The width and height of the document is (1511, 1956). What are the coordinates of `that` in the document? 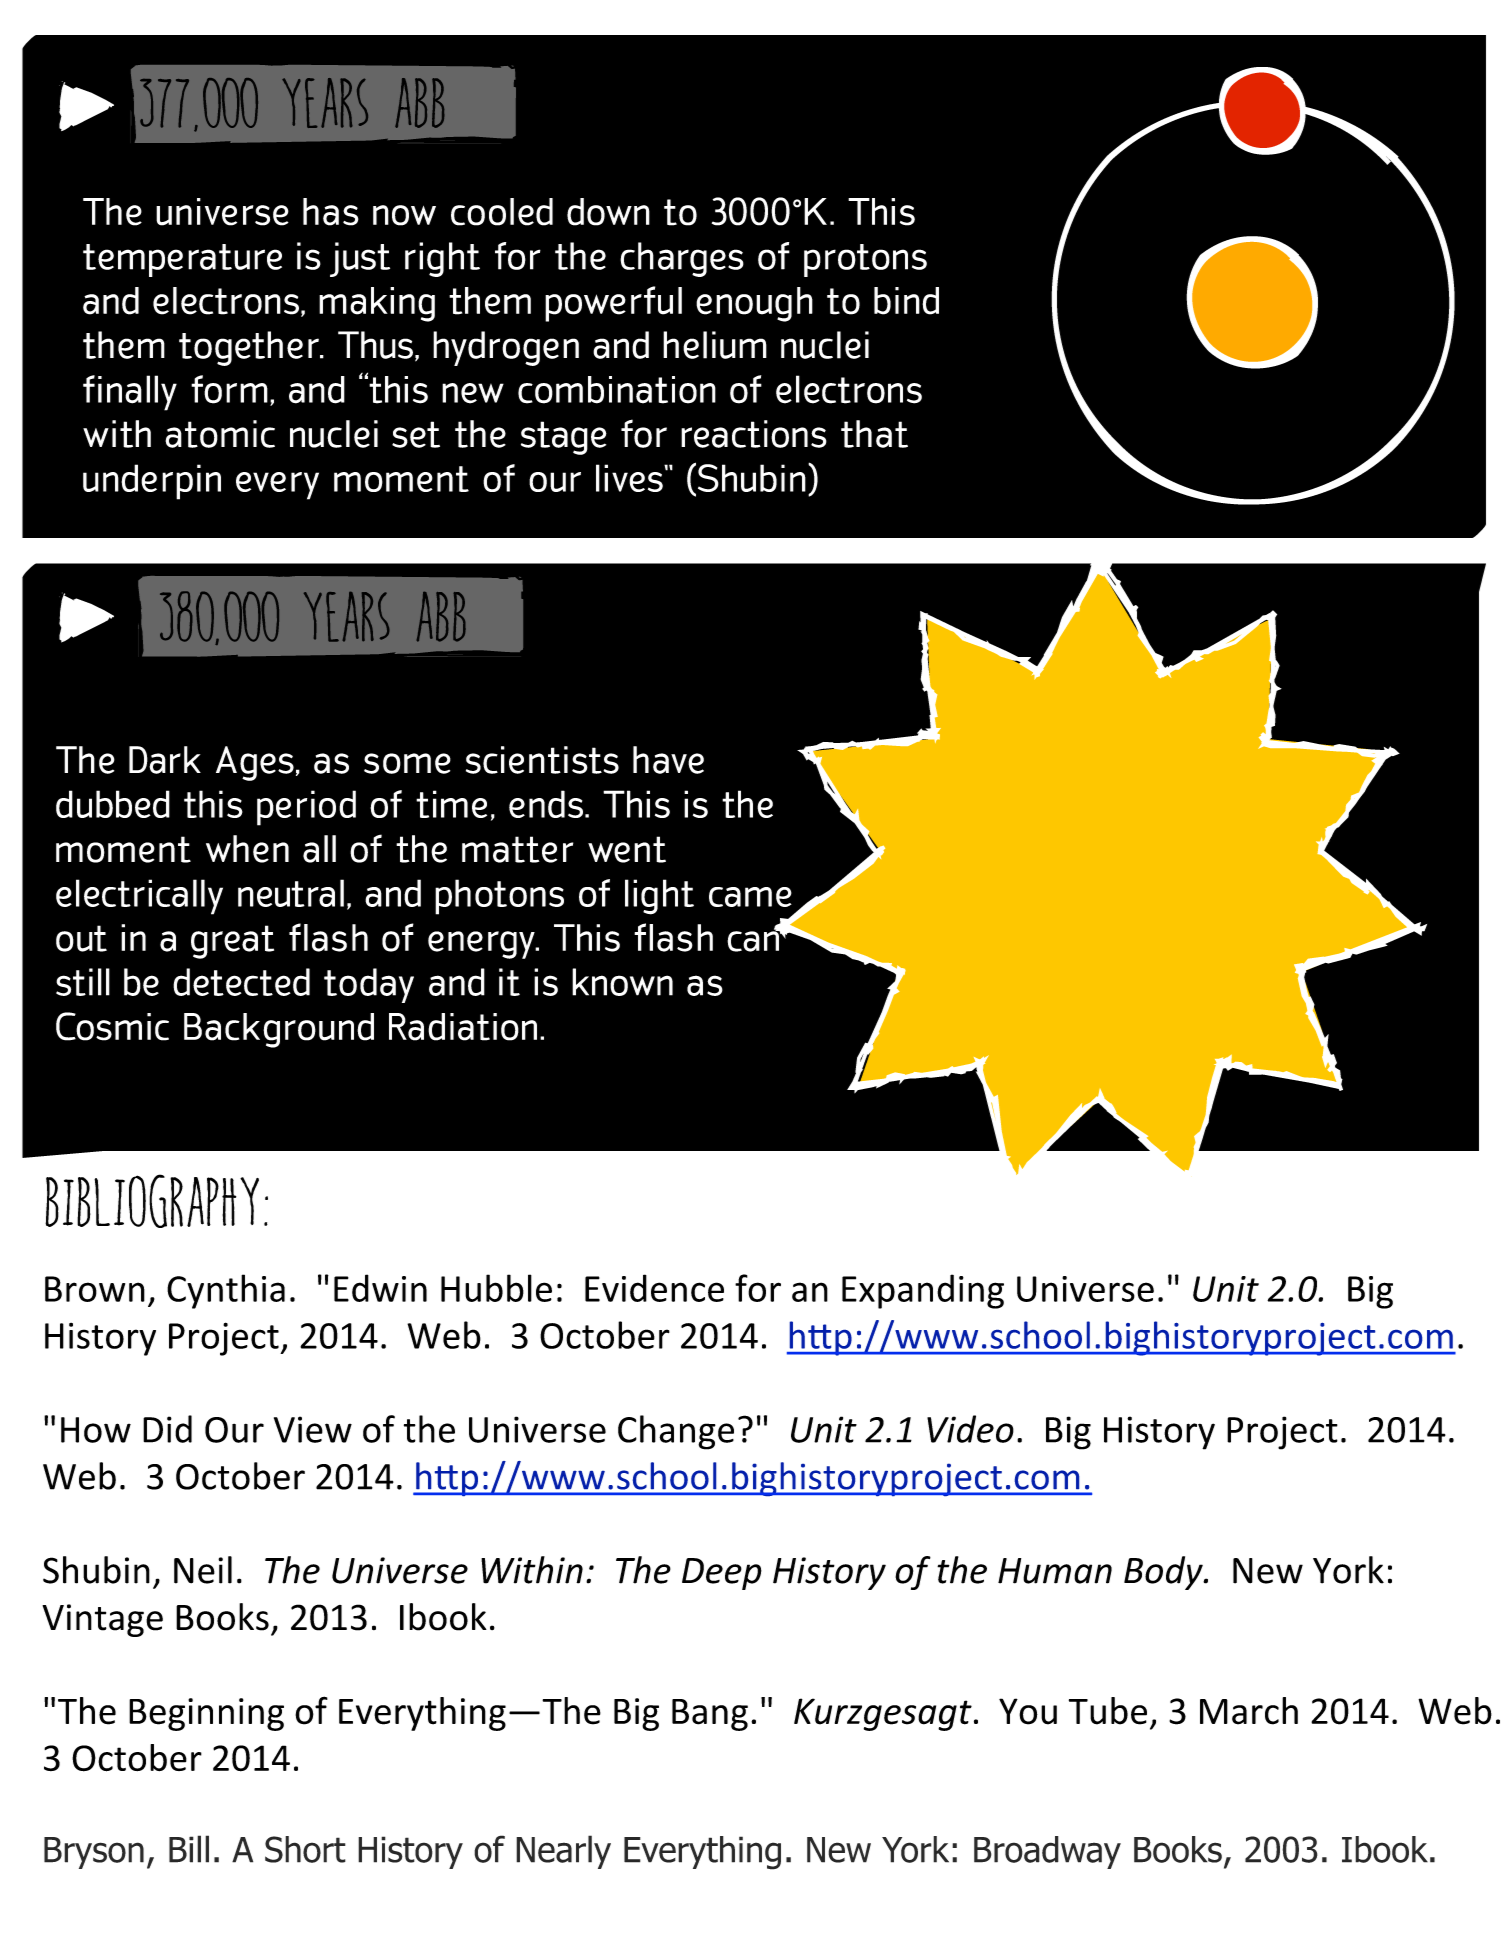 It's located at (874, 434).
